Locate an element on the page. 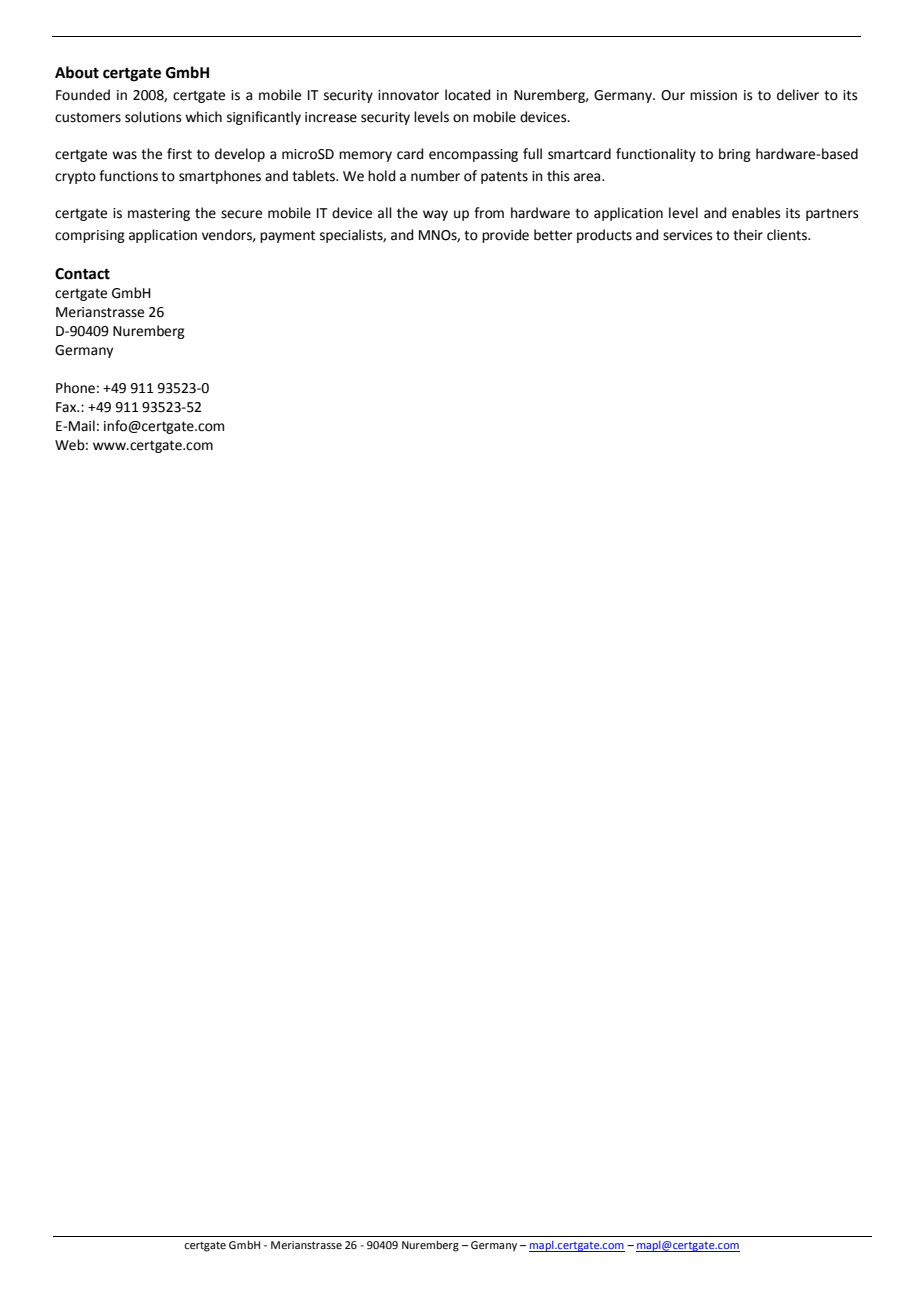 This page has width=924, height=1308. About is located at coordinates (77, 72).
